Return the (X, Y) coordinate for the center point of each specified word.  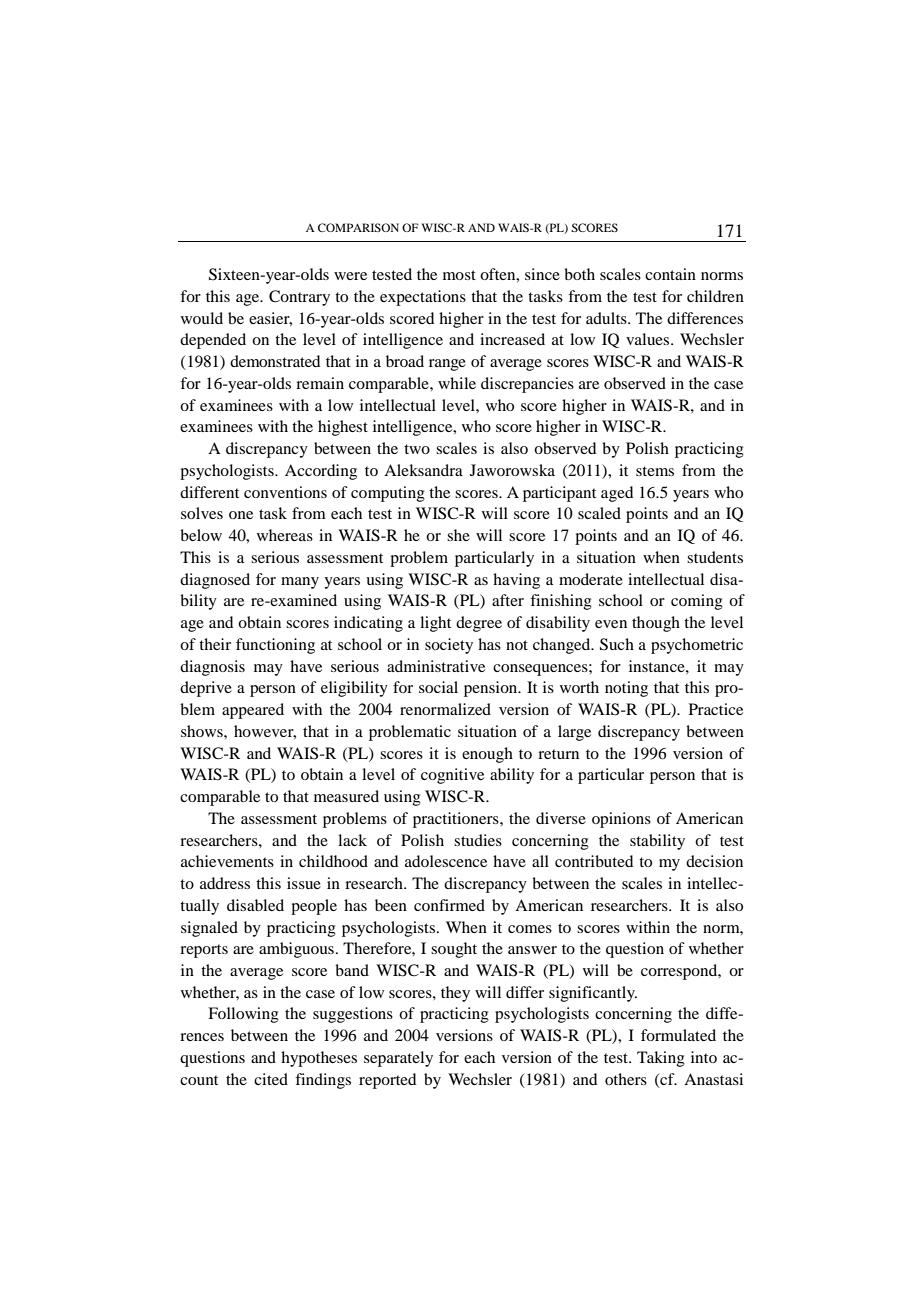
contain (670, 274)
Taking (661, 1059)
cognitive (452, 776)
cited (271, 1079)
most (459, 275)
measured (346, 796)
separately (398, 1059)
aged (617, 494)
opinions (621, 820)
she (458, 535)
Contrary (299, 298)
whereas (285, 535)
